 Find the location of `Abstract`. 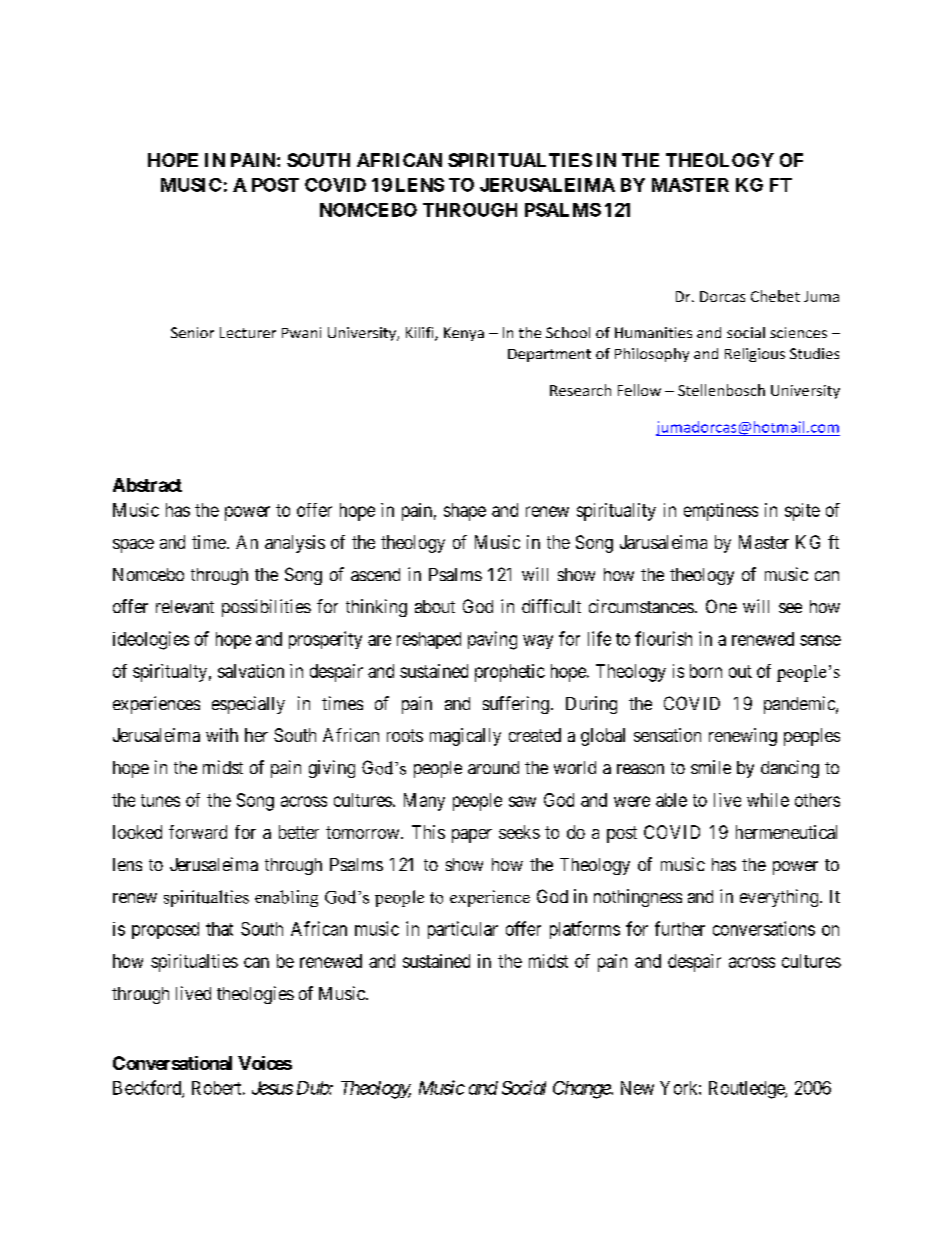

Abstract is located at coordinates (147, 485).
